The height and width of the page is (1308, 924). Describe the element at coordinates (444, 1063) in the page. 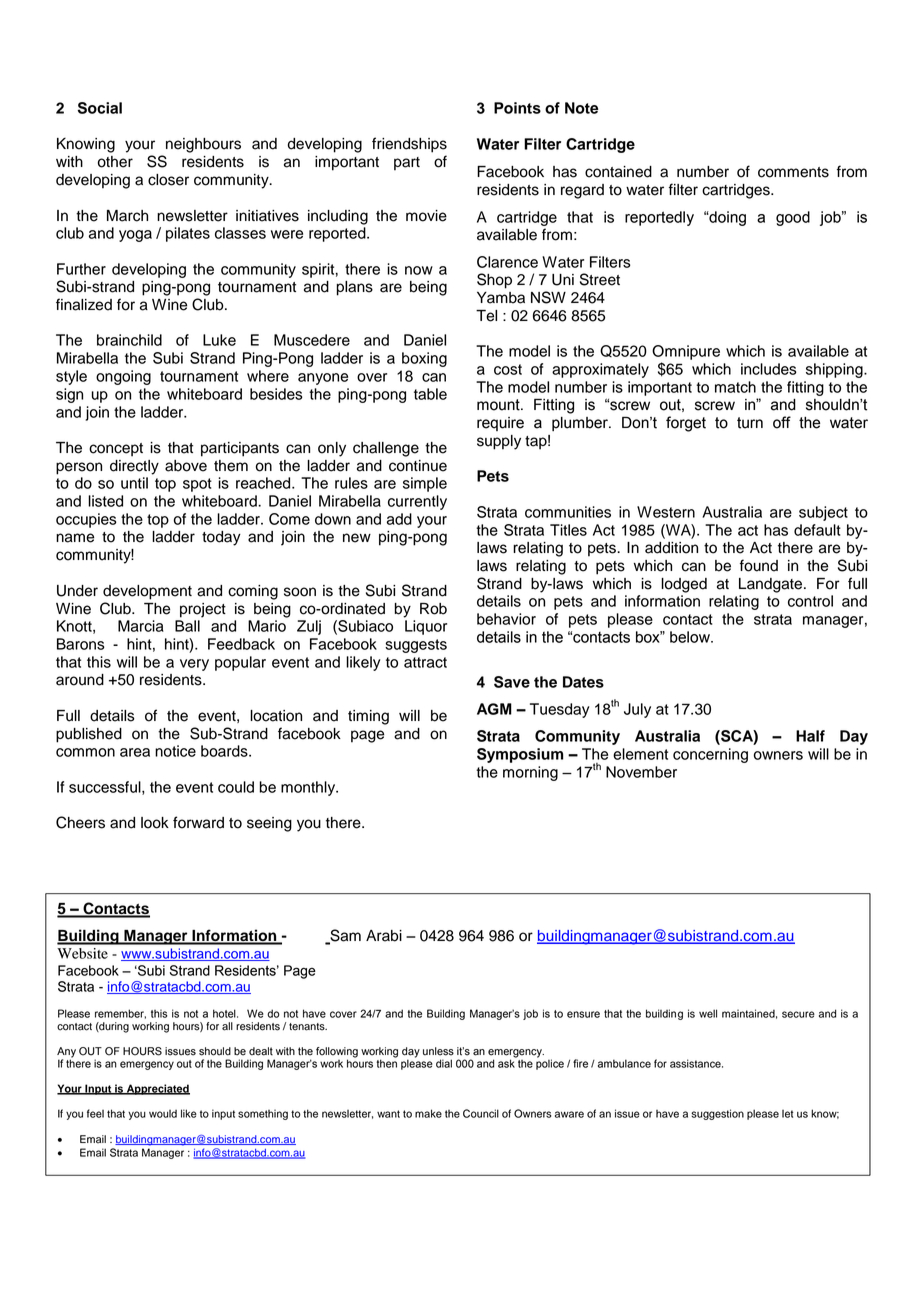

I see `dial` at that location.
